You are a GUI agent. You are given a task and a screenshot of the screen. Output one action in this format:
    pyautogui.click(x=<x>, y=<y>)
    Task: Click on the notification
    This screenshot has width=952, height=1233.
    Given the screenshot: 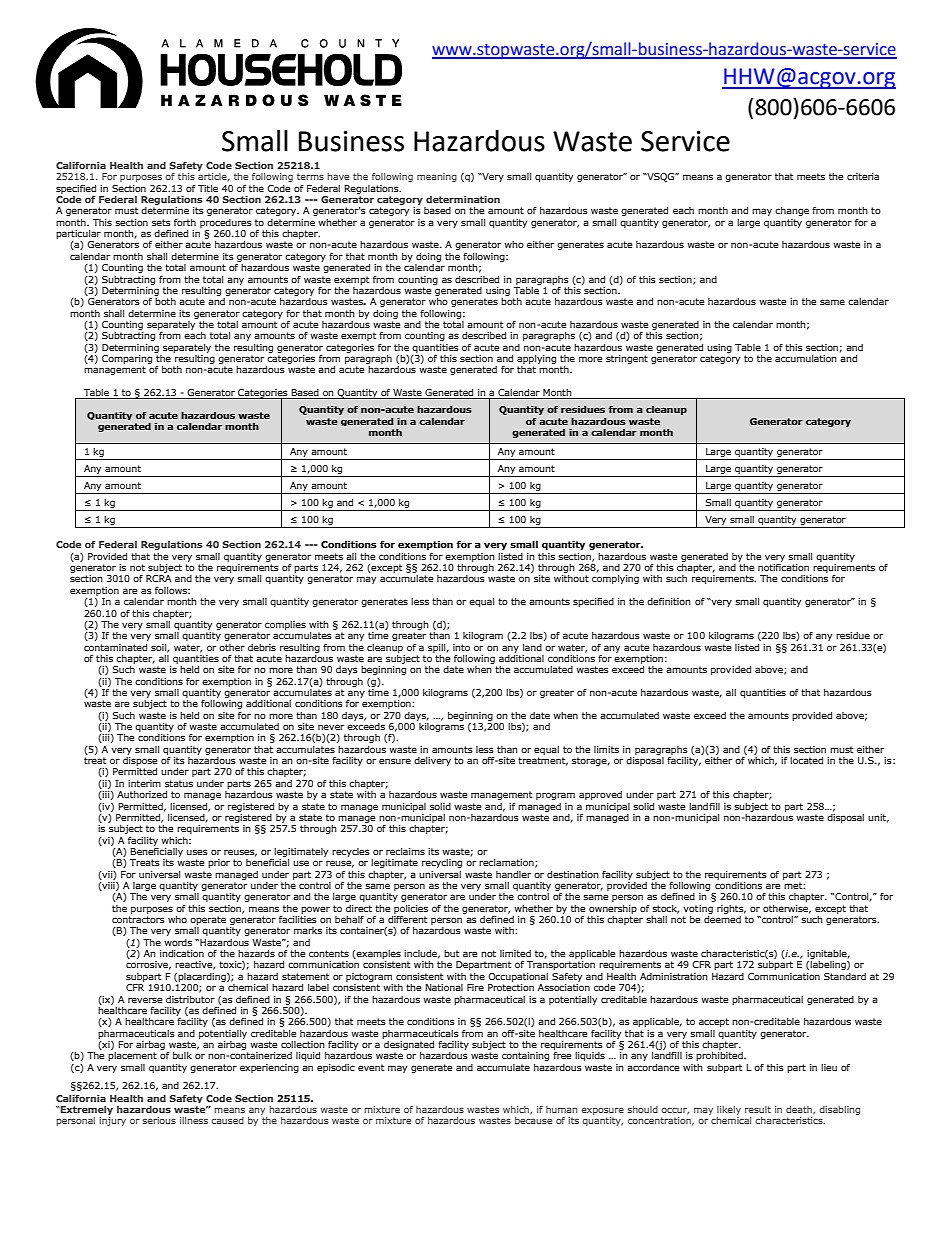 What is the action you would take?
    pyautogui.click(x=783, y=566)
